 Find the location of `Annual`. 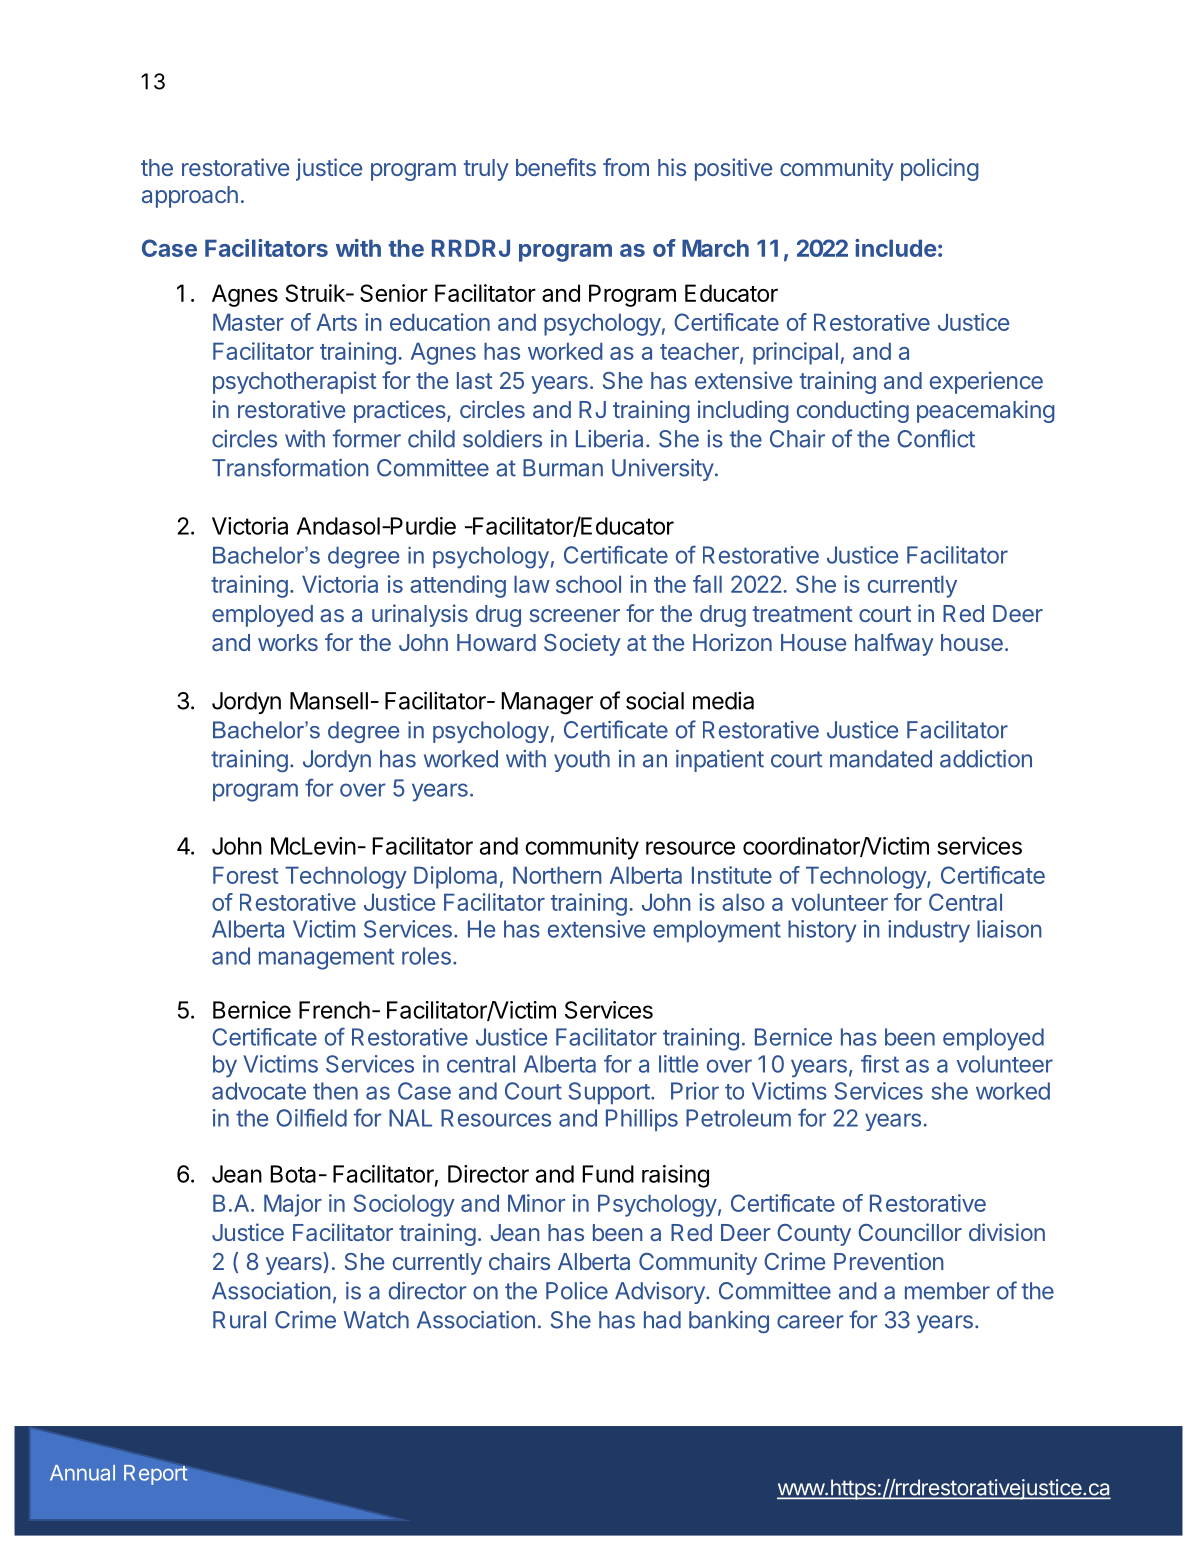

Annual is located at coordinates (82, 1473).
